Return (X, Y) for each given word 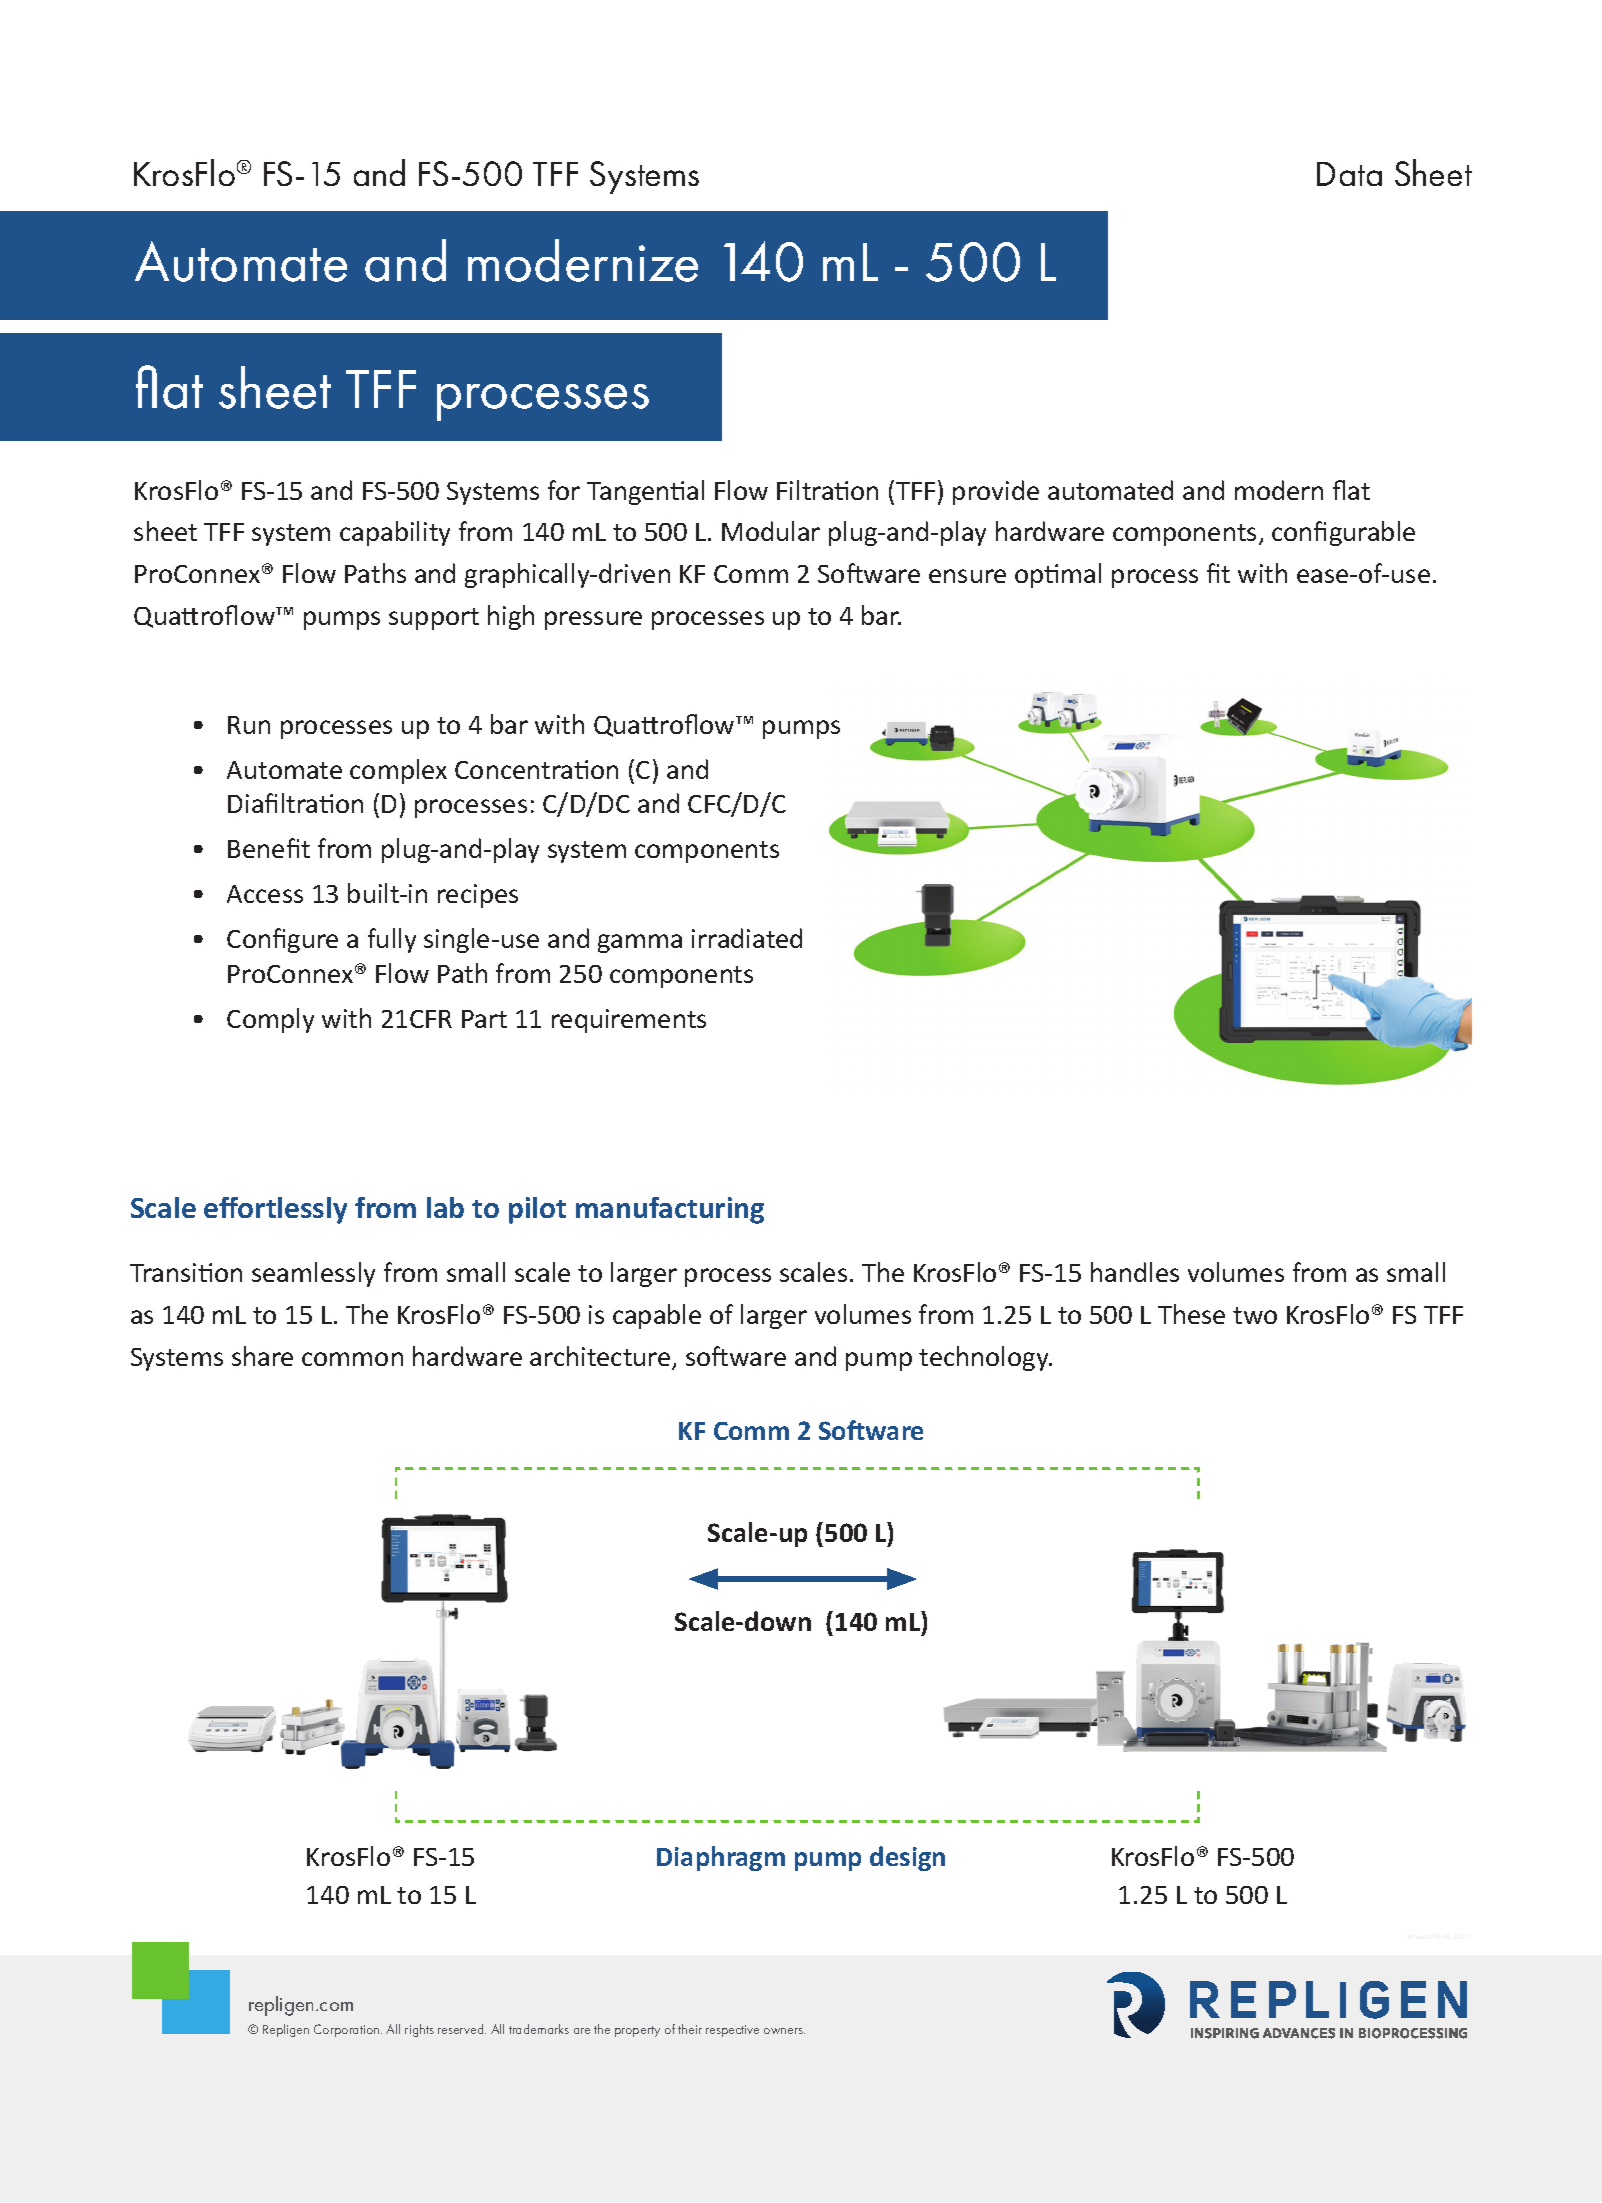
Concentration (536, 769)
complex (398, 771)
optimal (1058, 575)
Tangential (645, 492)
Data (1349, 174)
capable (657, 1316)
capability (395, 533)
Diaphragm (721, 1858)
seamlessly (313, 1274)
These (1191, 1314)
